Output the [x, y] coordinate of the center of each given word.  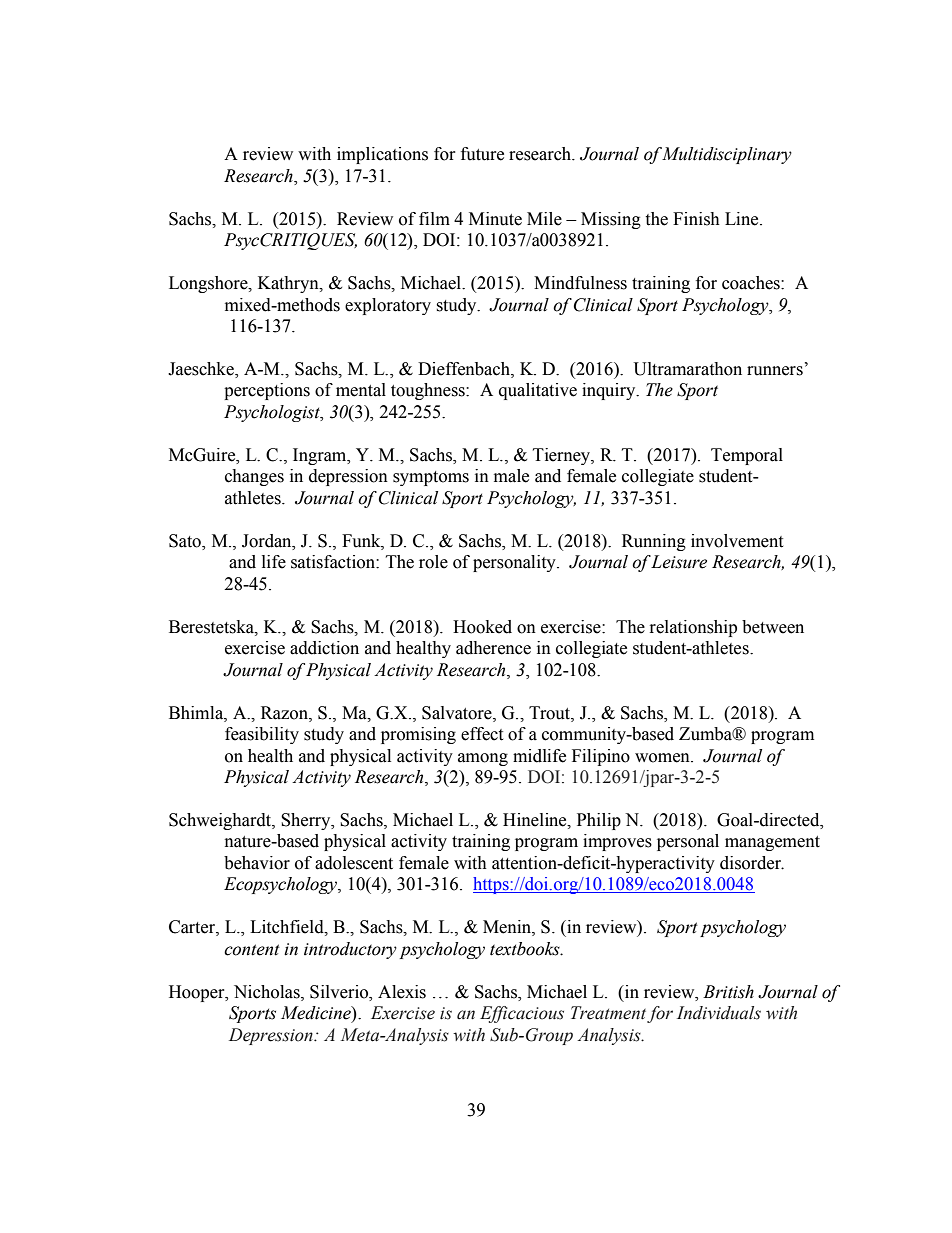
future [482, 154]
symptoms [431, 478]
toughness [429, 391]
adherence [493, 648]
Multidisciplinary [726, 155]
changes [254, 477]
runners [775, 371]
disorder [752, 863]
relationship [693, 628]
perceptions [267, 391]
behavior [257, 863]
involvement [737, 541]
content [252, 950]
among [483, 759]
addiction [324, 648]
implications [382, 155]
